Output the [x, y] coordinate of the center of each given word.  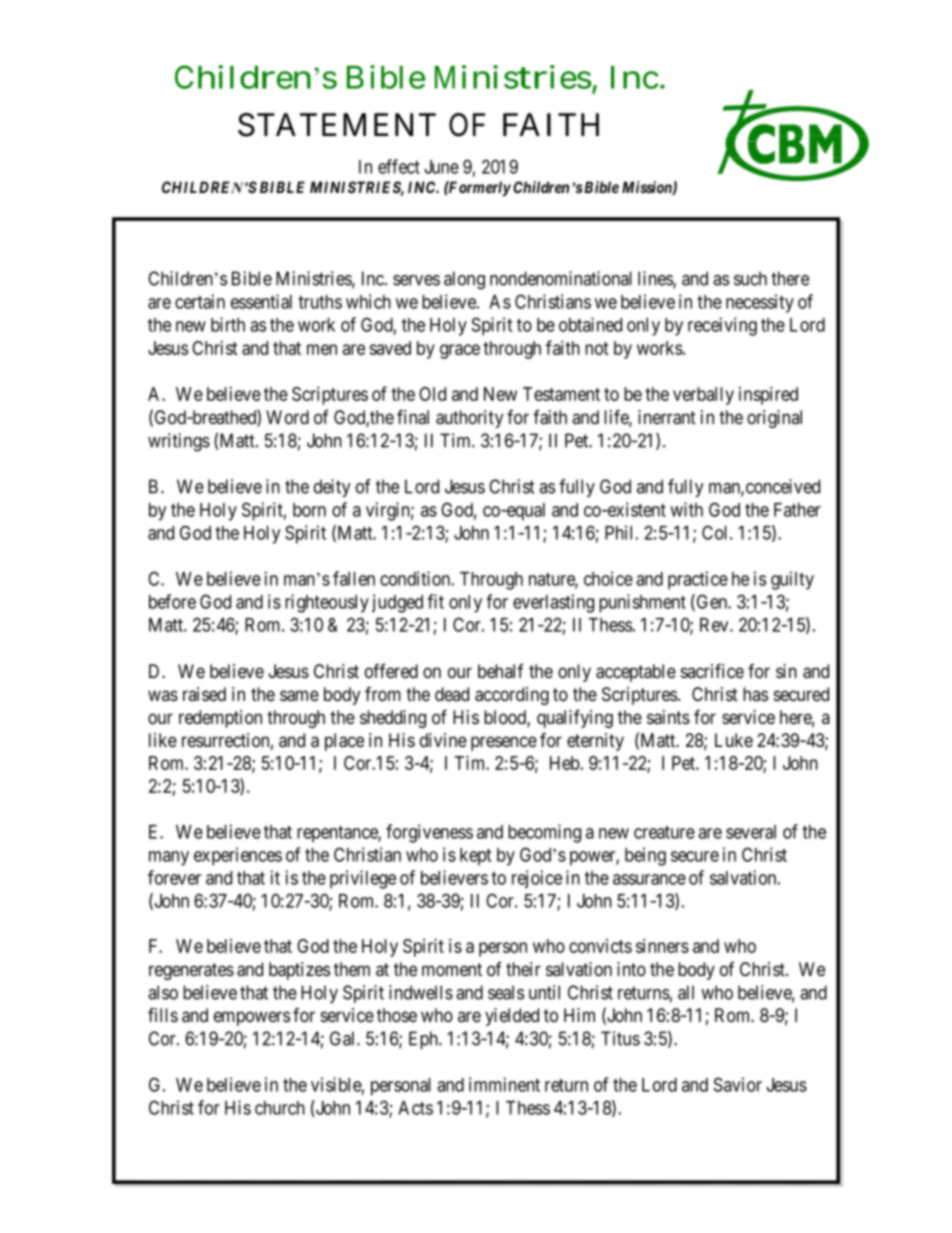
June [441, 167]
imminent [504, 1084]
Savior [737, 1084]
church [280, 1108]
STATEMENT [337, 125]
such [750, 278]
